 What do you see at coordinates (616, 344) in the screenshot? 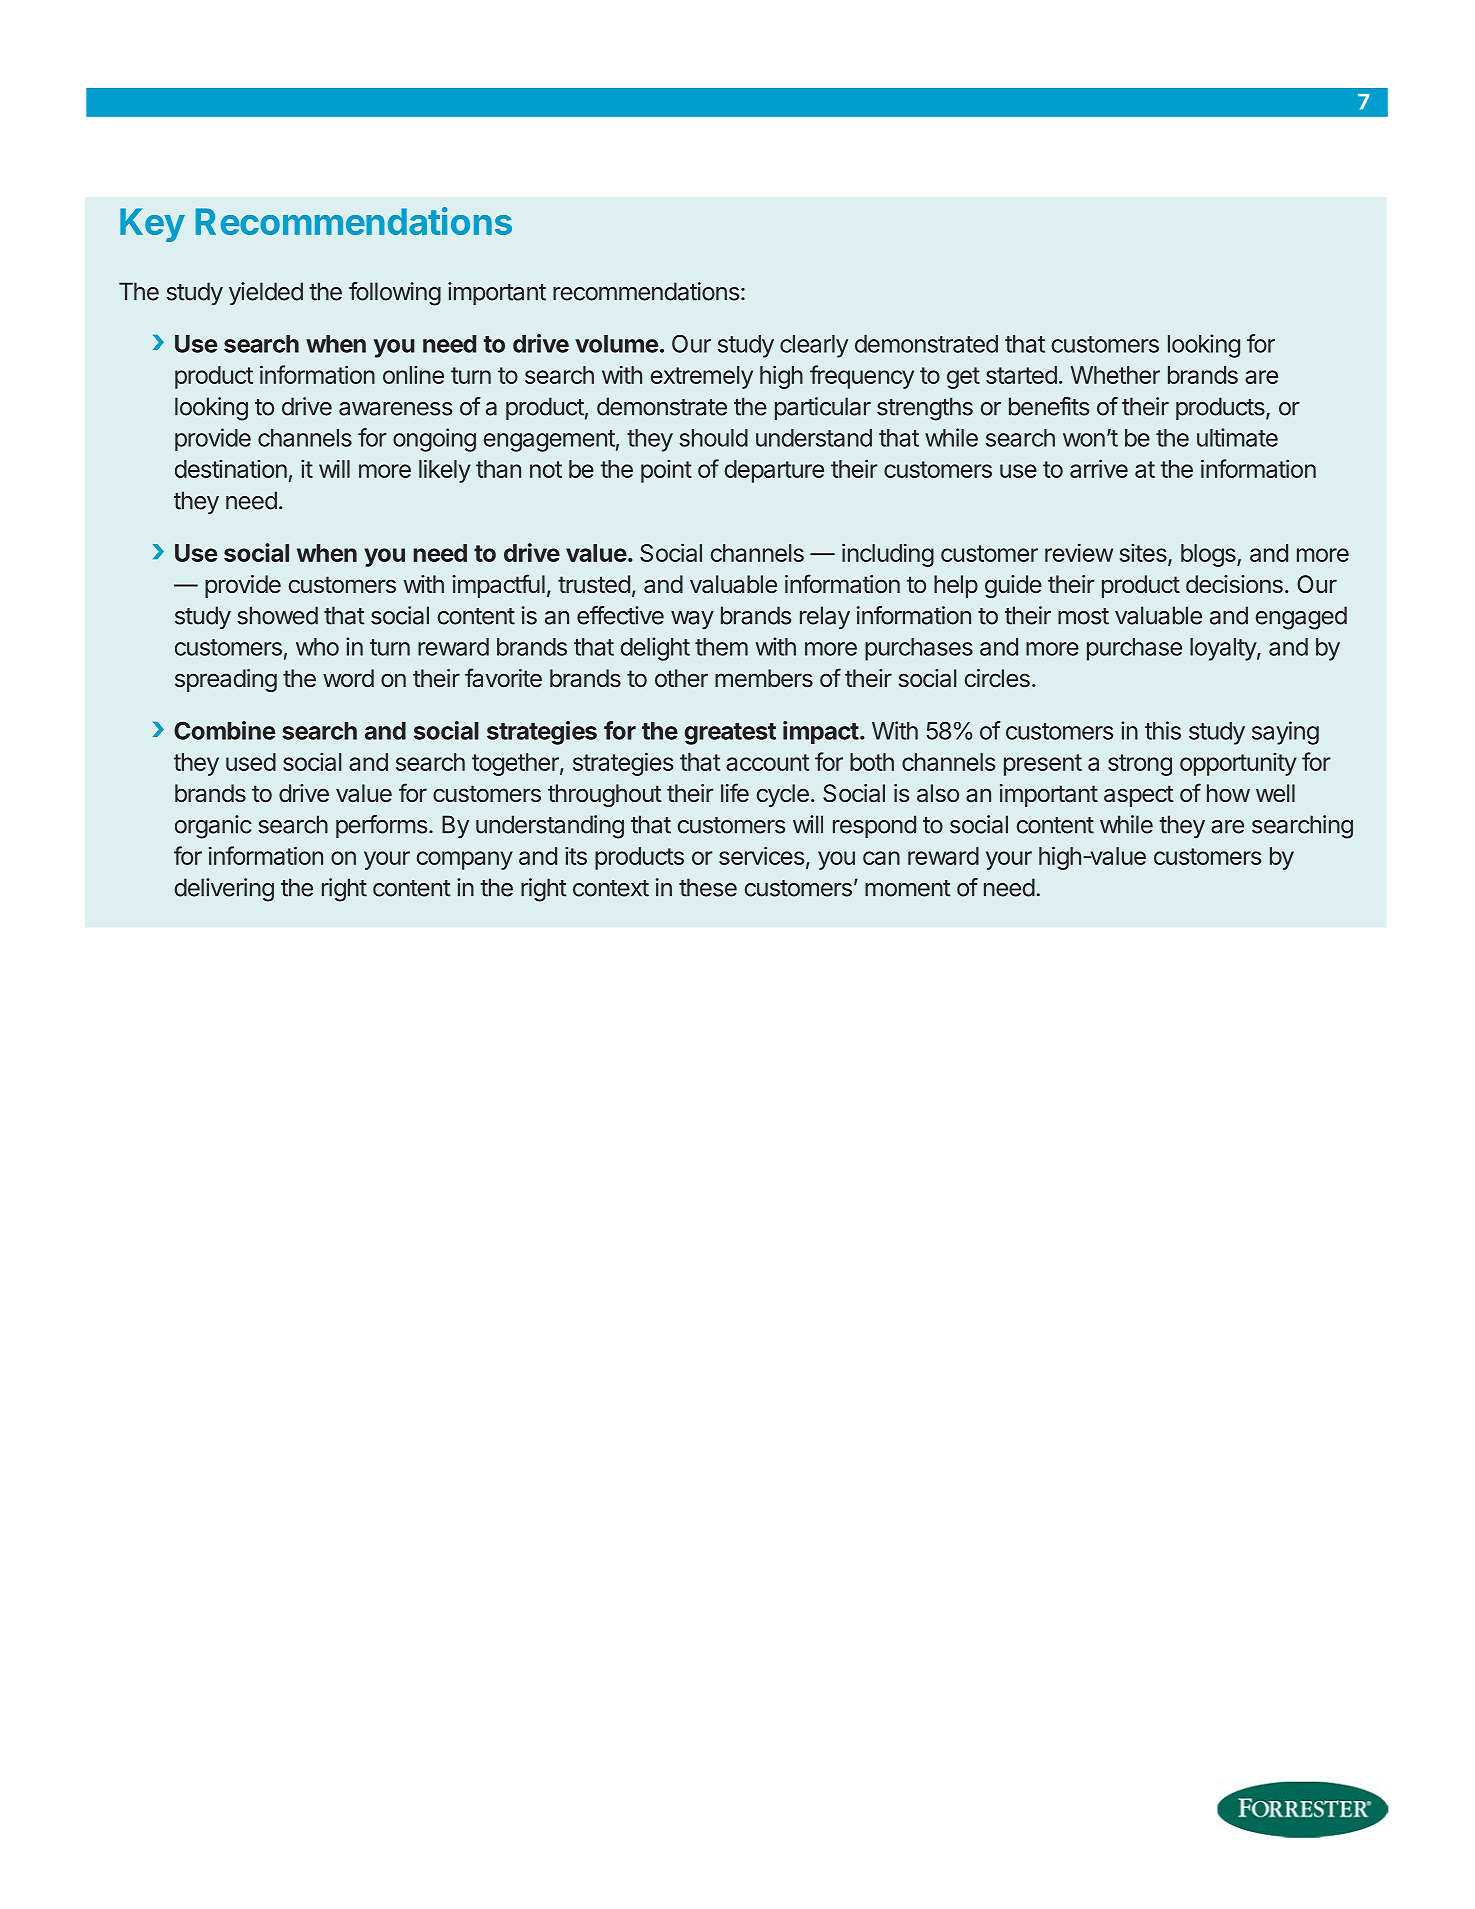
I see `volume` at bounding box center [616, 344].
